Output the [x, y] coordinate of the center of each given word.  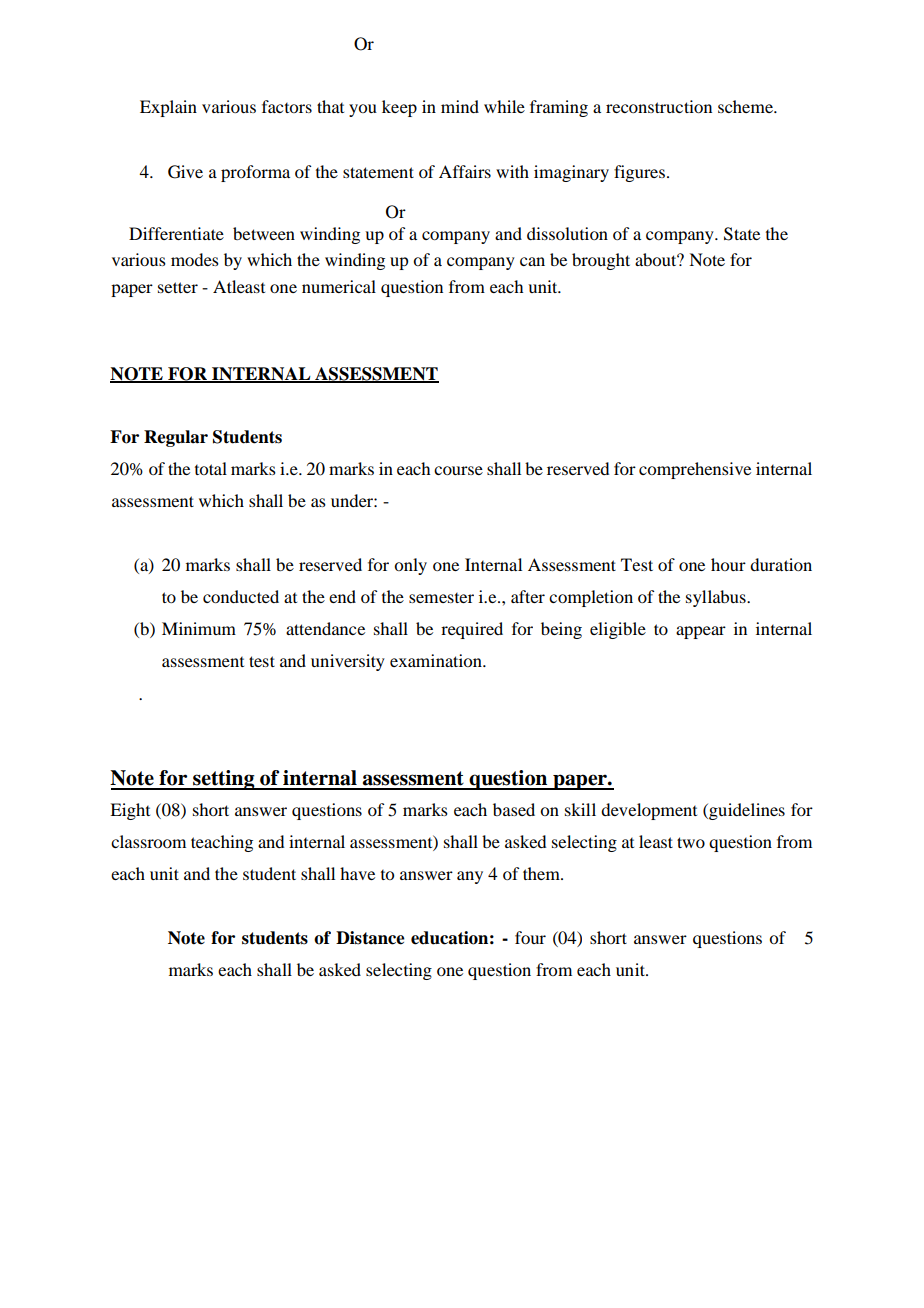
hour [728, 564]
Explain [168, 108]
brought [601, 261]
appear [701, 632]
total [211, 468]
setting [224, 780]
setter [178, 287]
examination [437, 660]
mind [460, 106]
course [458, 470]
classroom [148, 841]
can [532, 261]
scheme [746, 106]
